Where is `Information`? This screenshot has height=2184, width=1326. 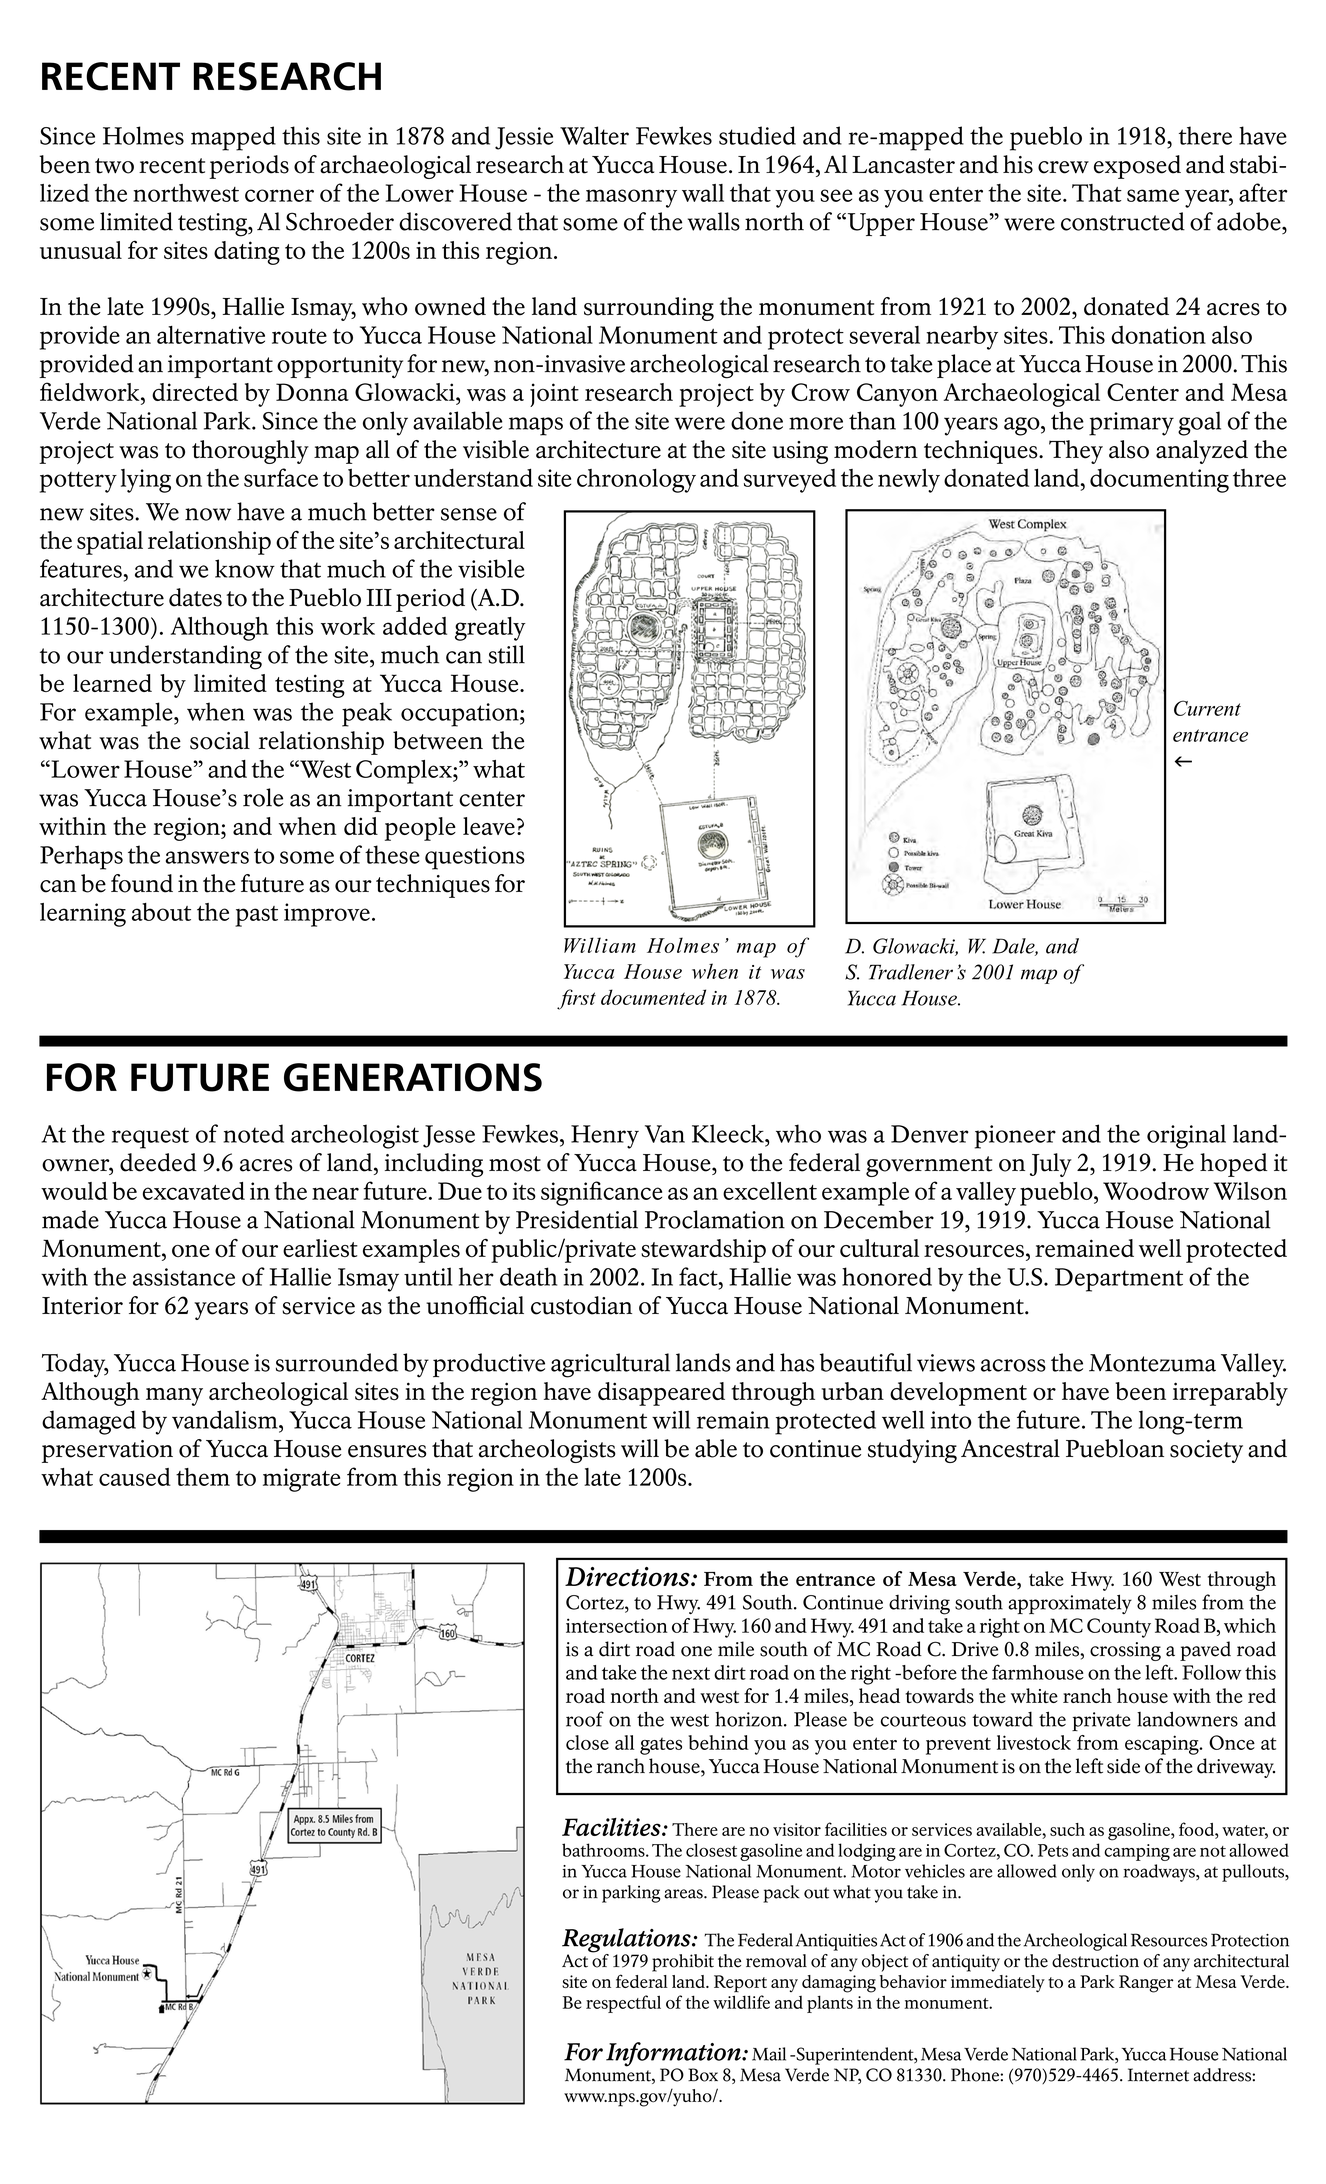
Information is located at coordinates (674, 2055).
